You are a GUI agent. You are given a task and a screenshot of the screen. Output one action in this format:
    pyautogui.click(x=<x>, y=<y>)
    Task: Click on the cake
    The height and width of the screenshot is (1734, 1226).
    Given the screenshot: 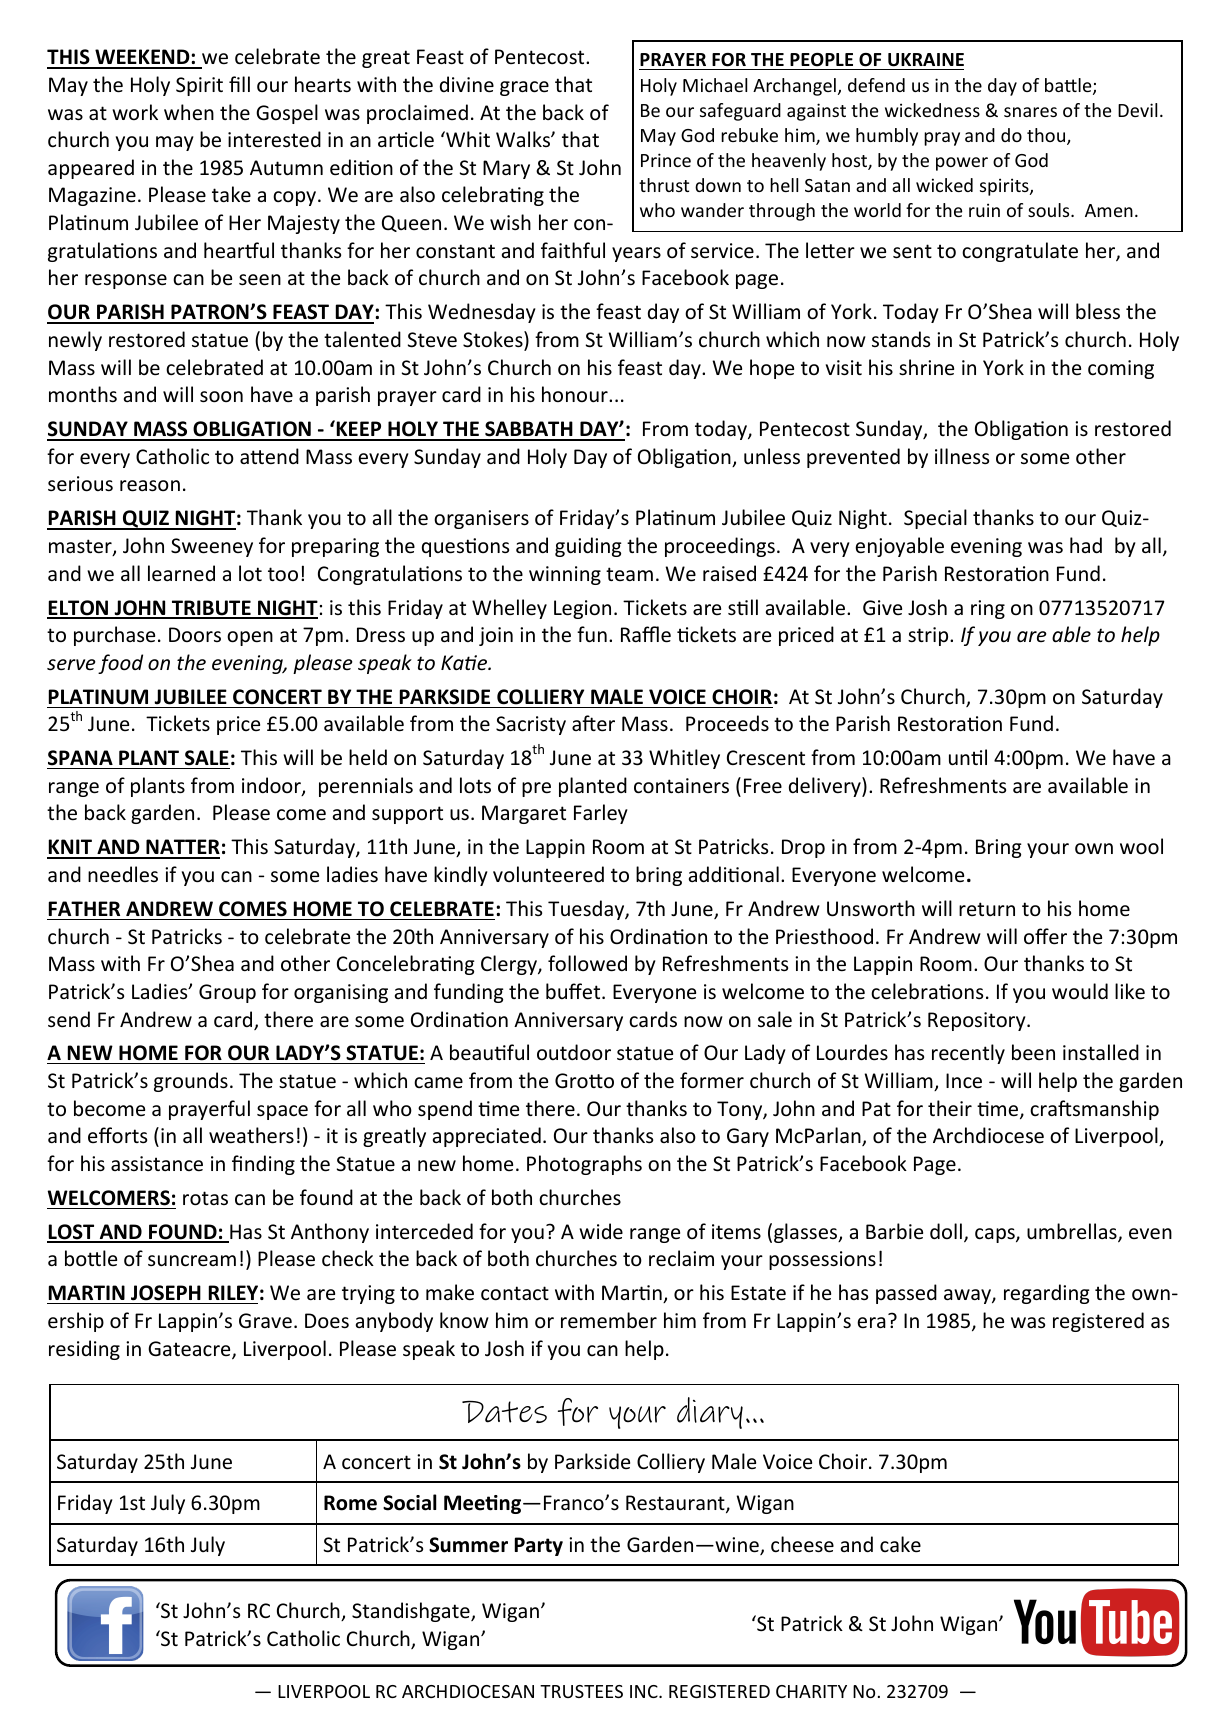 What is the action you would take?
    pyautogui.click(x=900, y=1544)
